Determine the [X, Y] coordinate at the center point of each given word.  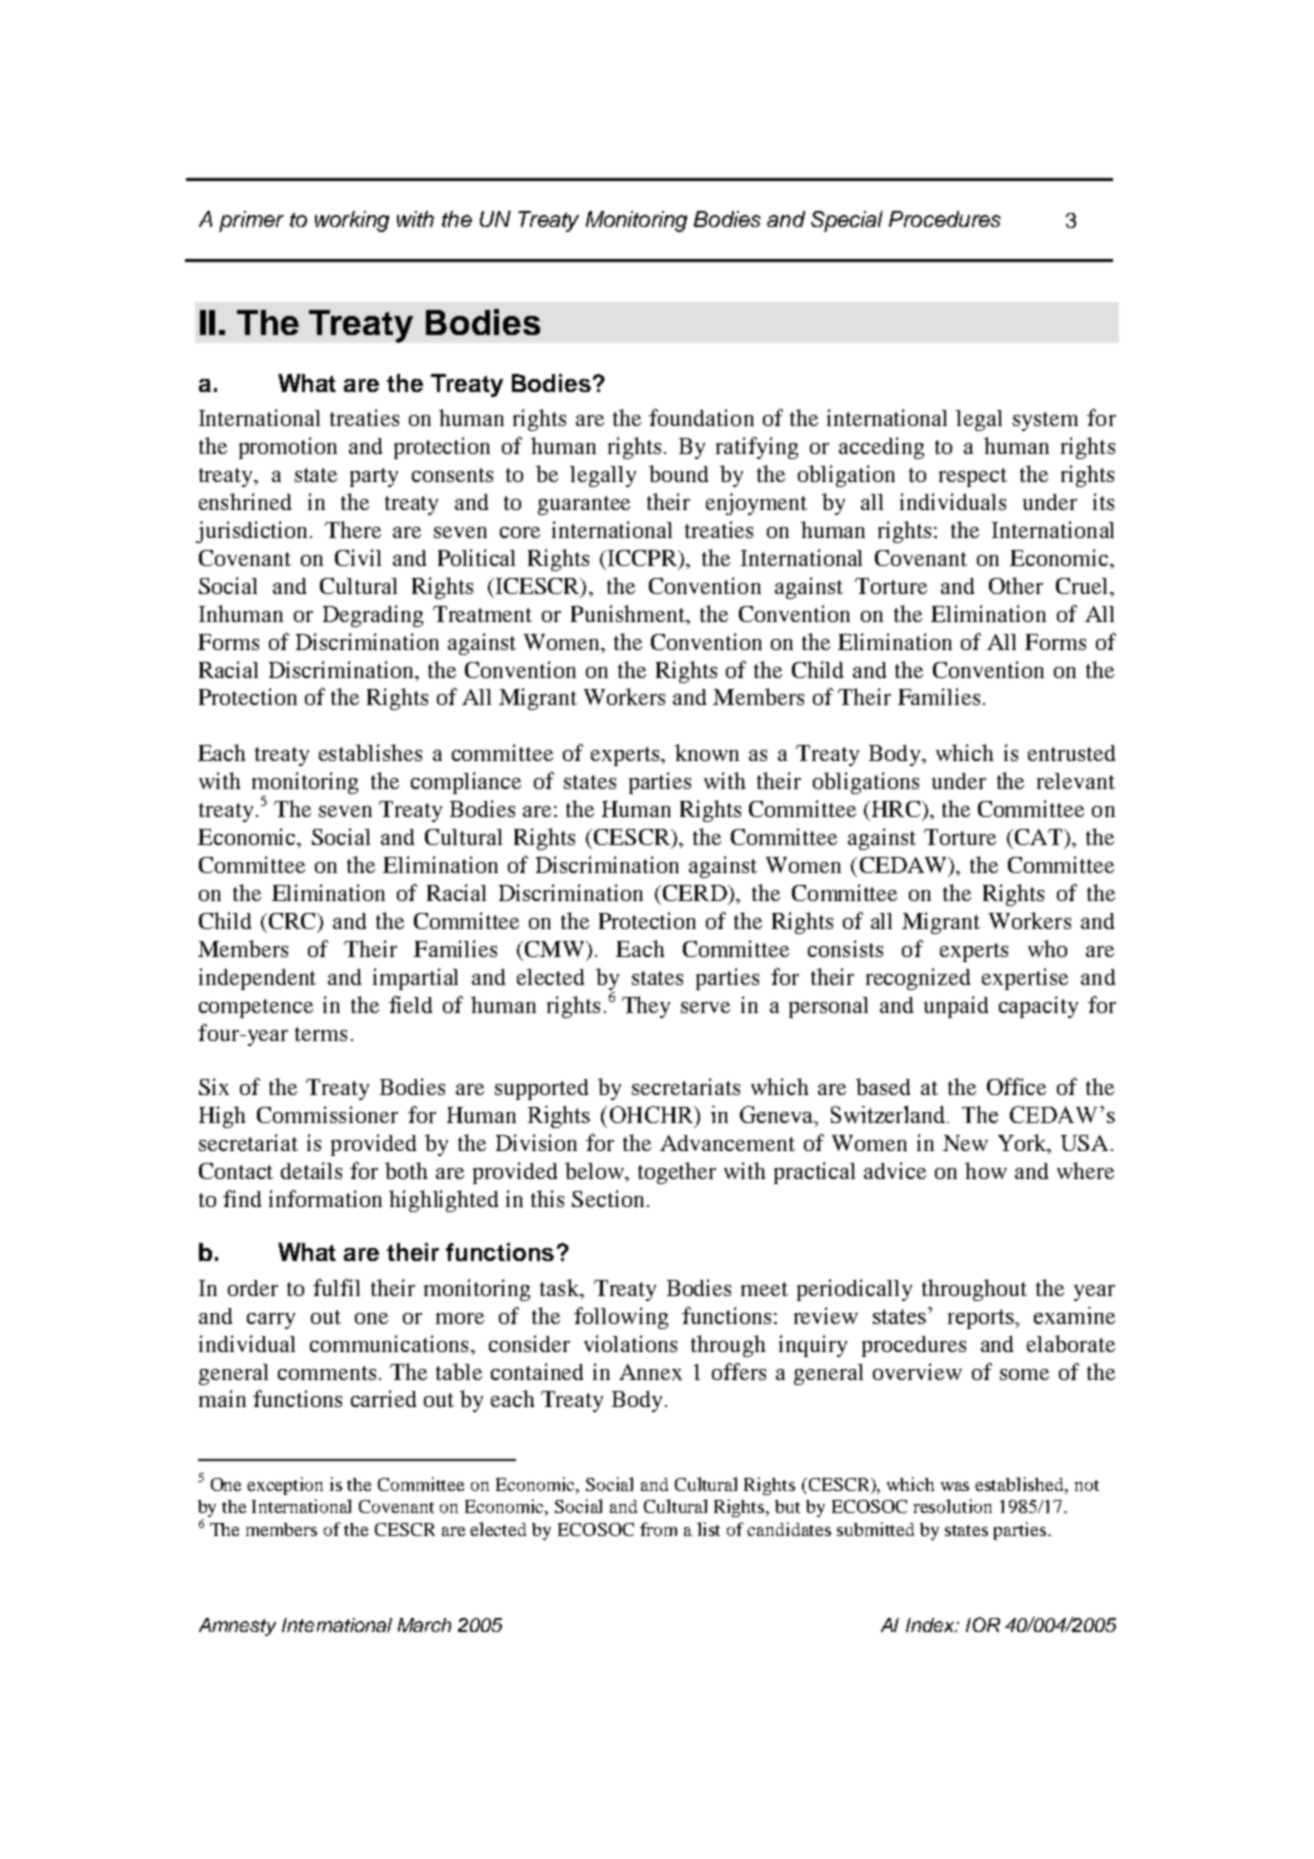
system [1045, 421]
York [1023, 1144]
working [352, 221]
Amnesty [237, 1627]
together [677, 1173]
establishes [370, 752]
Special [847, 221]
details [311, 1170]
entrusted [1071, 753]
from [658, 1529]
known [707, 752]
